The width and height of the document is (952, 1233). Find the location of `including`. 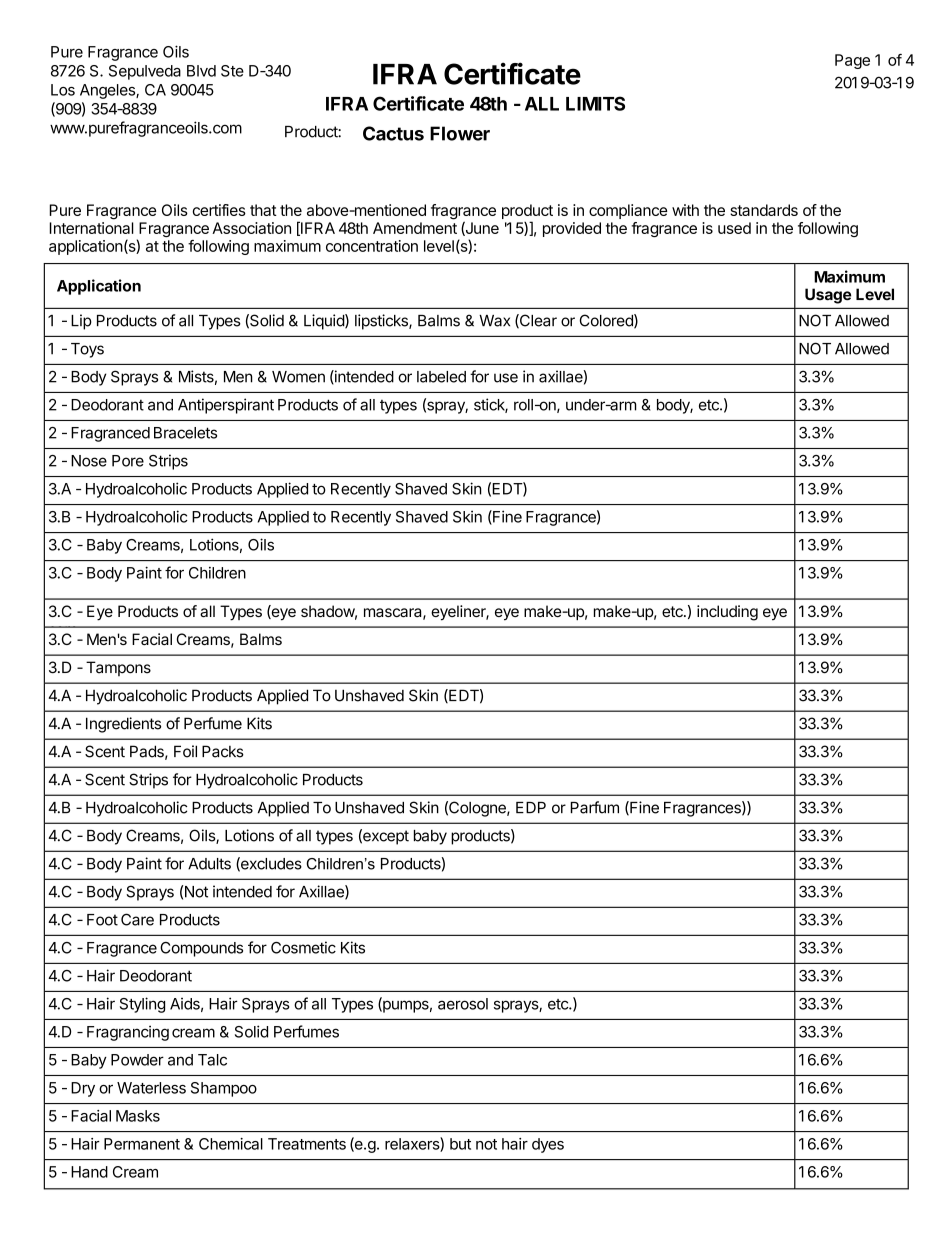

including is located at coordinates (727, 613).
